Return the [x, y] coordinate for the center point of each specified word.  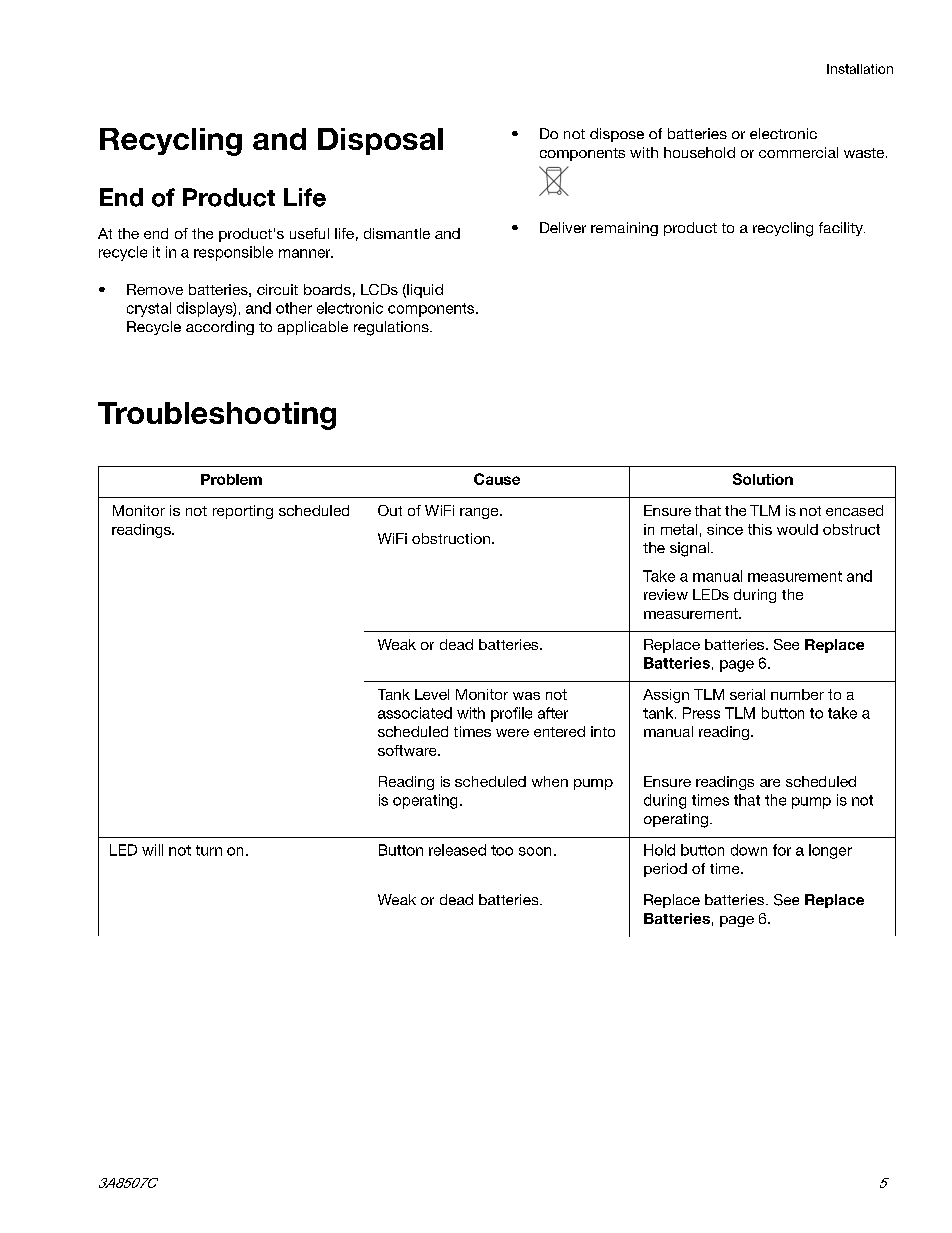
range [480, 513]
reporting [243, 512]
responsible [233, 253]
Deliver [563, 227]
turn [209, 850]
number [797, 694]
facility [842, 229]
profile [511, 714]
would [797, 529]
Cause [497, 479]
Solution [763, 479]
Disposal [380, 141]
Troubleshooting [217, 416]
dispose [617, 135]
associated [415, 713]
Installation [860, 69]
